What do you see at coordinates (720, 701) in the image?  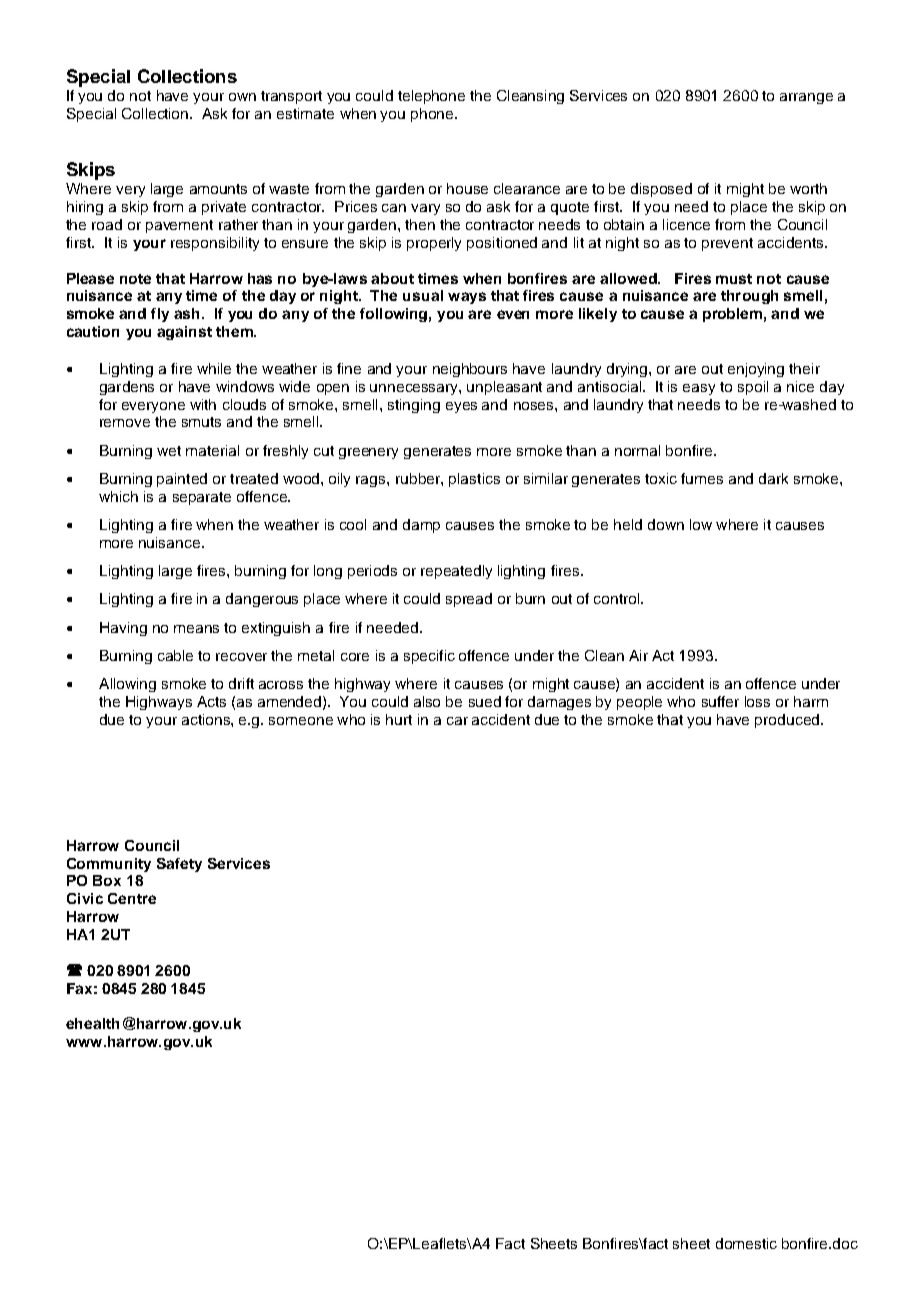 I see `suffer` at bounding box center [720, 701].
